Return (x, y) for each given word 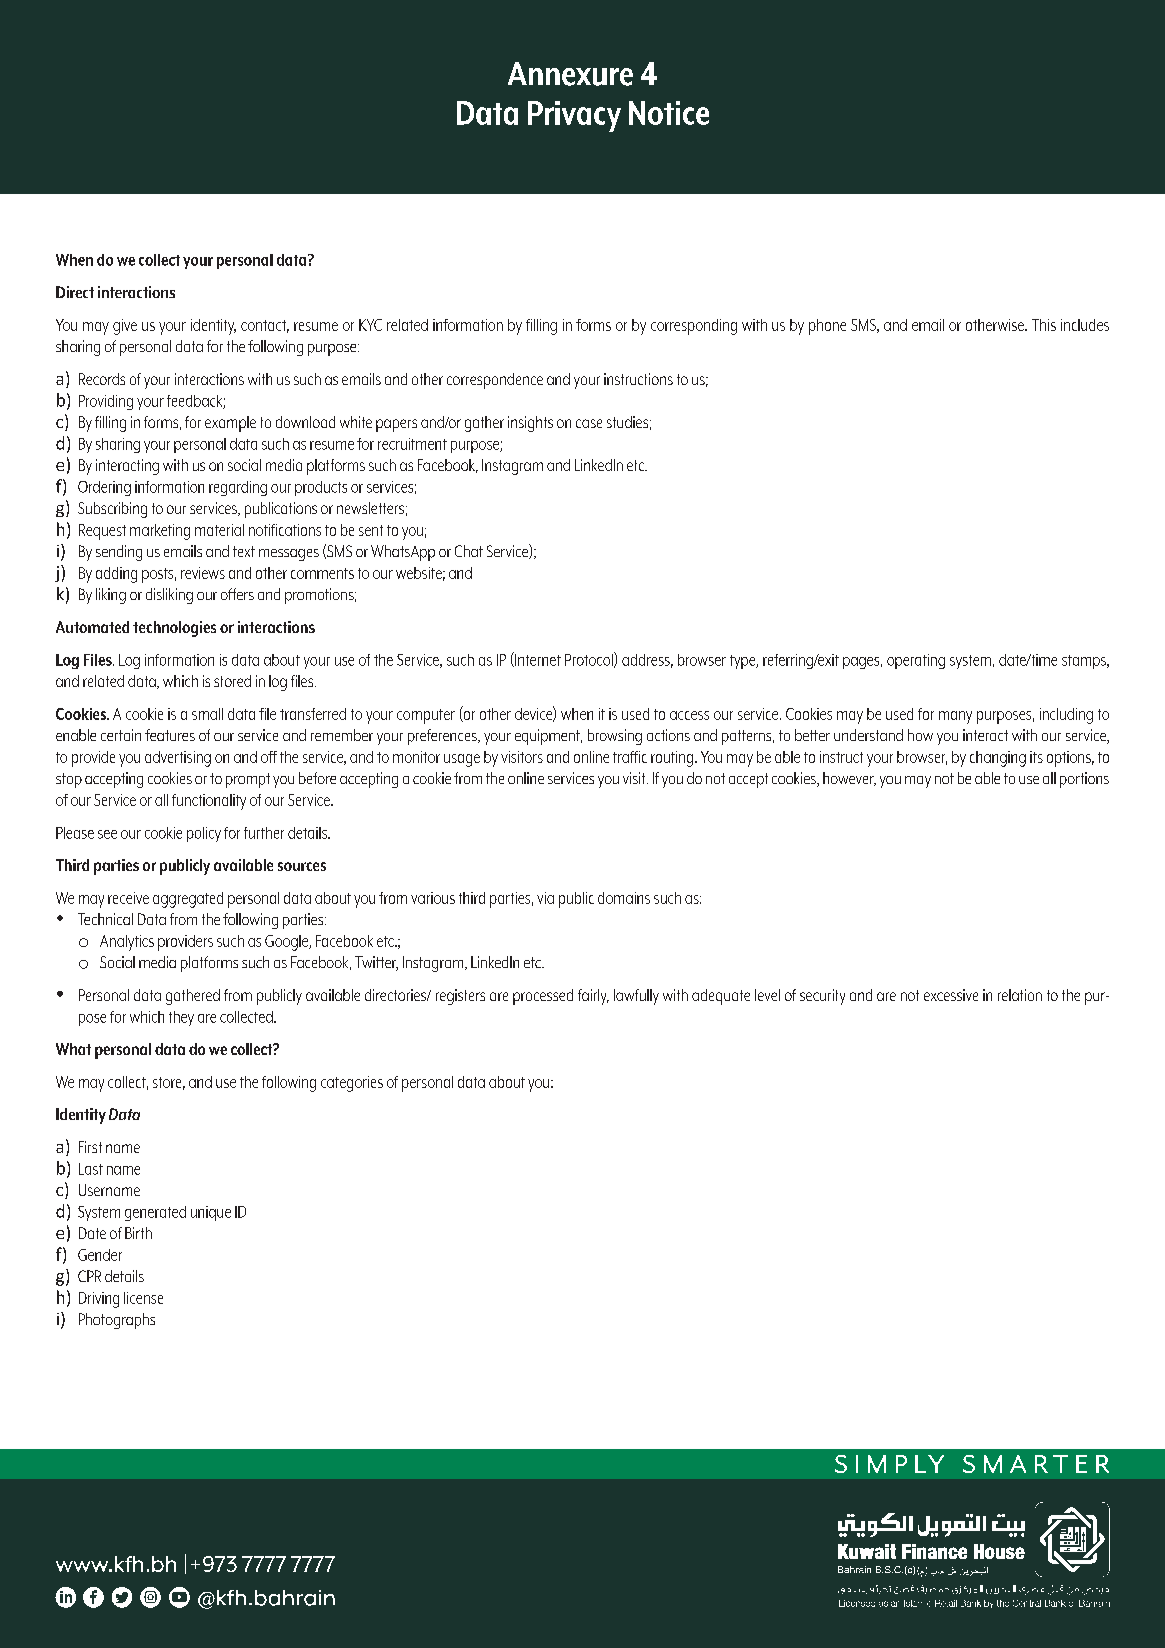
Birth (138, 1233)
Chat (469, 551)
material (219, 530)
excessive (951, 995)
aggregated (188, 900)
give (125, 327)
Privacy (574, 116)
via (545, 898)
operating (916, 661)
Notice (669, 113)
